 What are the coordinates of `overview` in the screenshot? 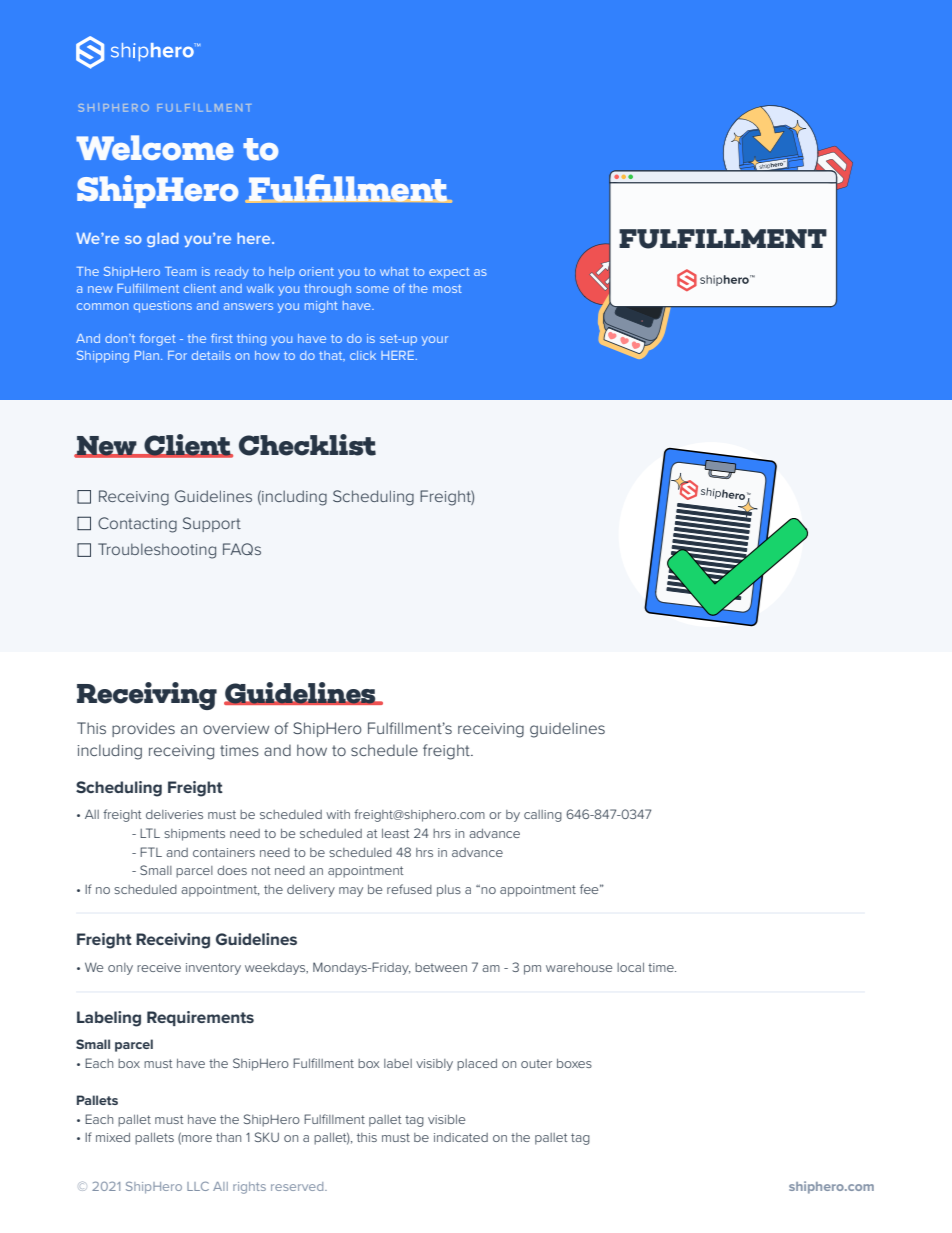 It's located at (236, 728).
